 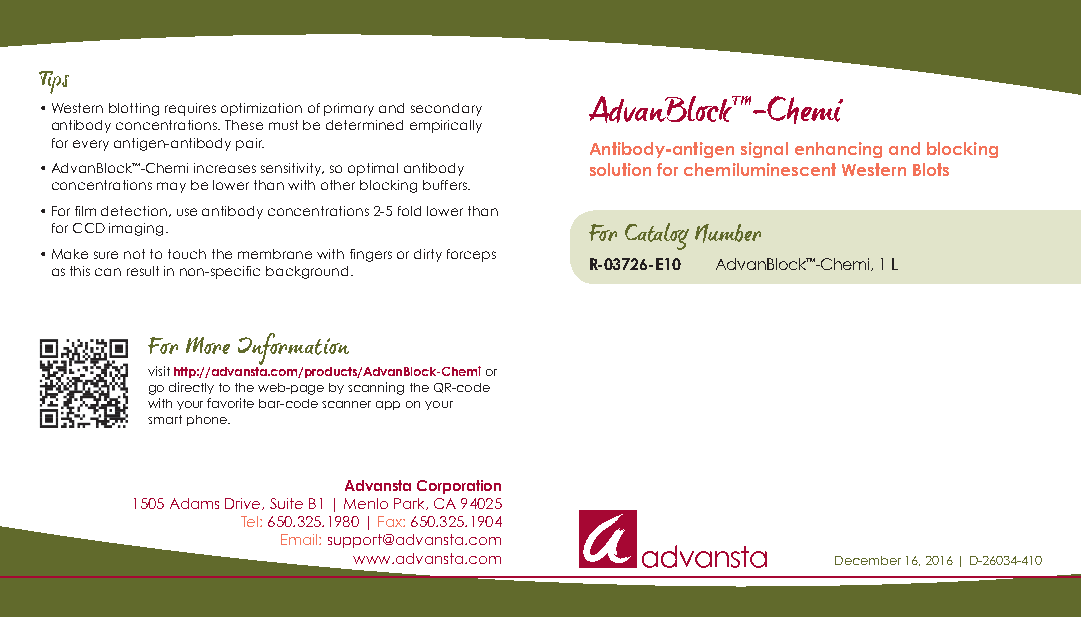 What do you see at coordinates (728, 233) in the image?
I see `Number` at bounding box center [728, 233].
